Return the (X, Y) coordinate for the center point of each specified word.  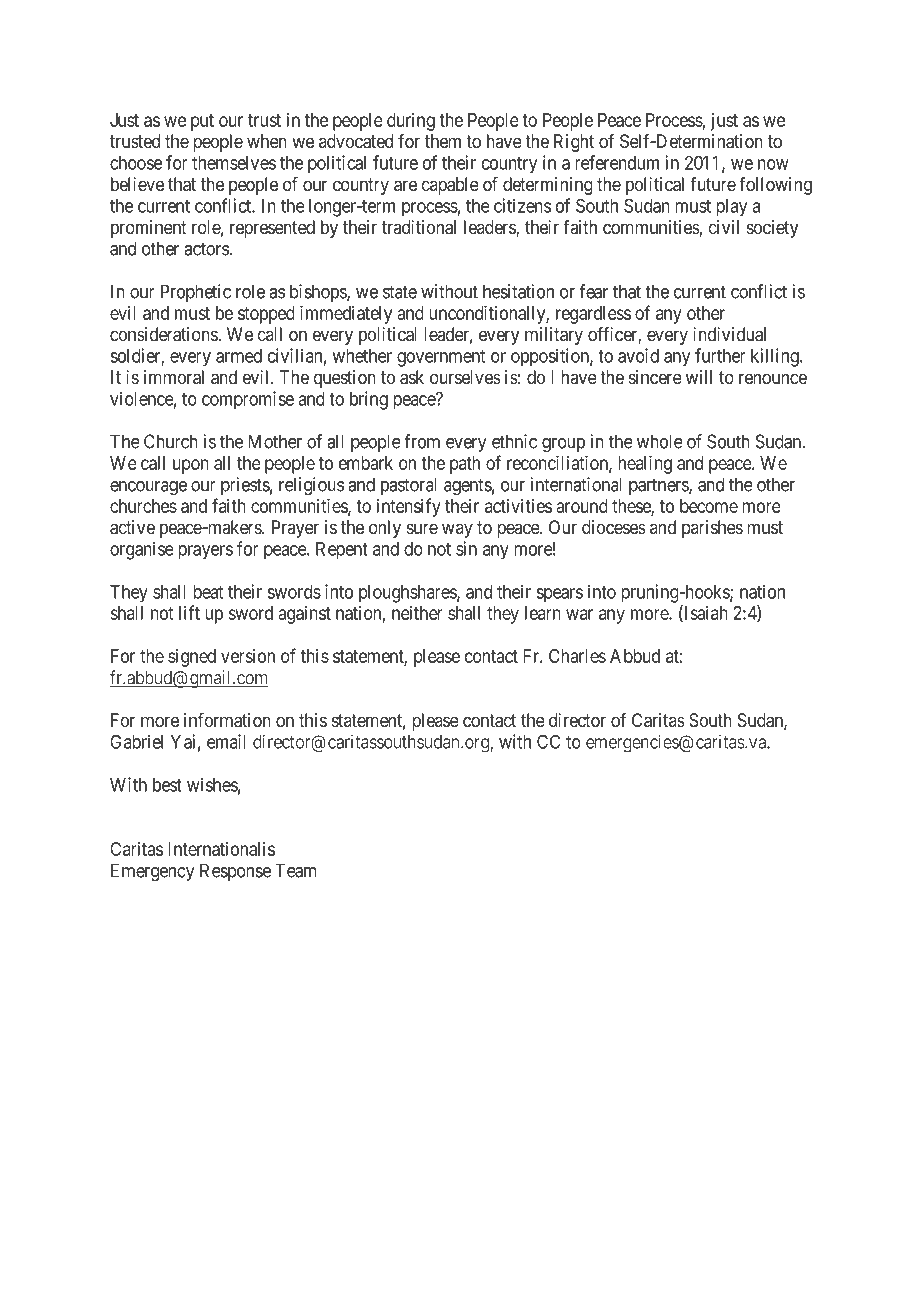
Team (296, 870)
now (773, 164)
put (202, 122)
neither (417, 613)
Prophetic (196, 293)
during (411, 122)
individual (729, 334)
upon (191, 466)
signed (192, 658)
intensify (409, 507)
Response (235, 872)
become (709, 506)
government (441, 358)
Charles (577, 656)
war (579, 614)
